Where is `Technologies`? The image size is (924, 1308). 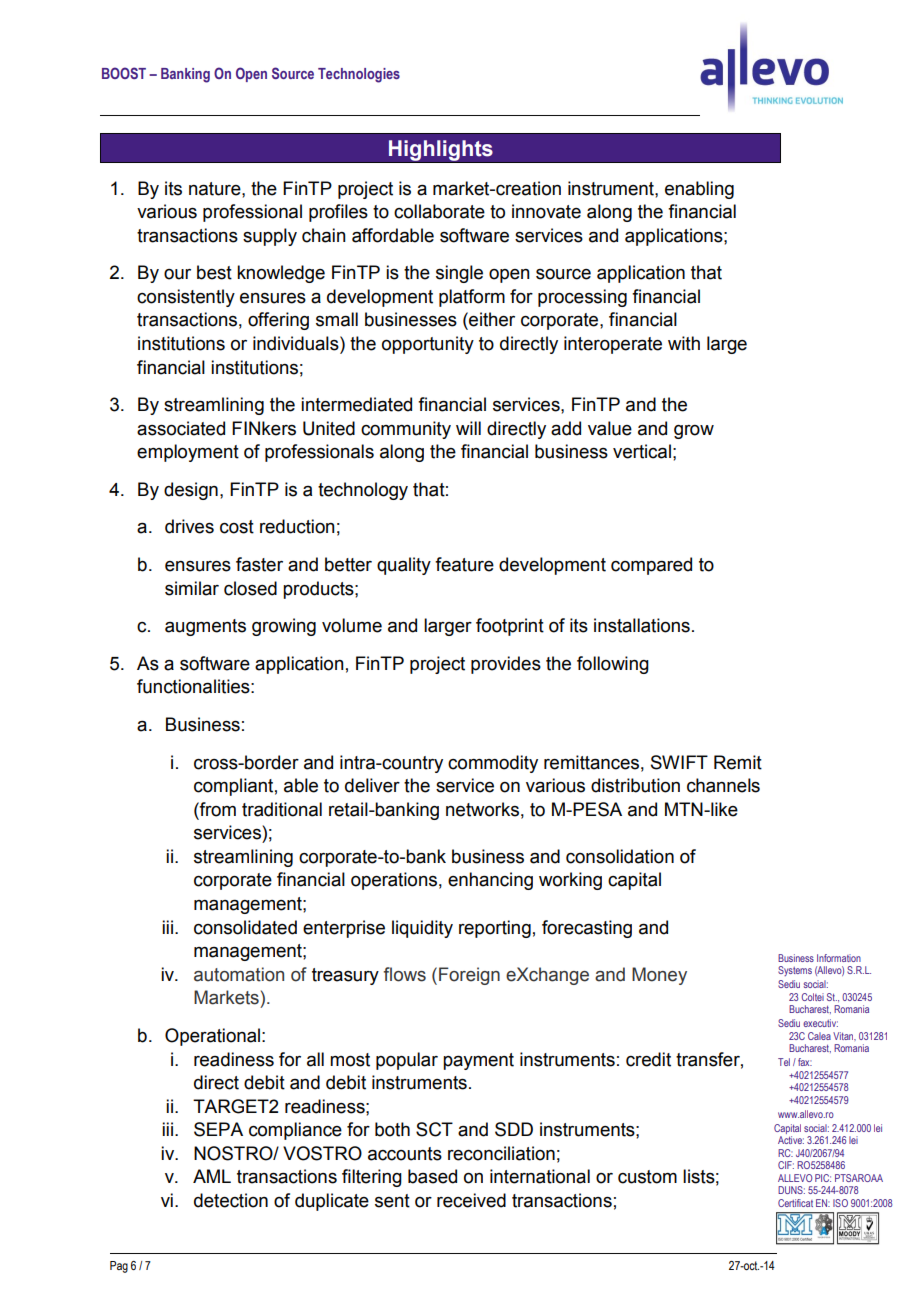 Technologies is located at coordinates (359, 75).
